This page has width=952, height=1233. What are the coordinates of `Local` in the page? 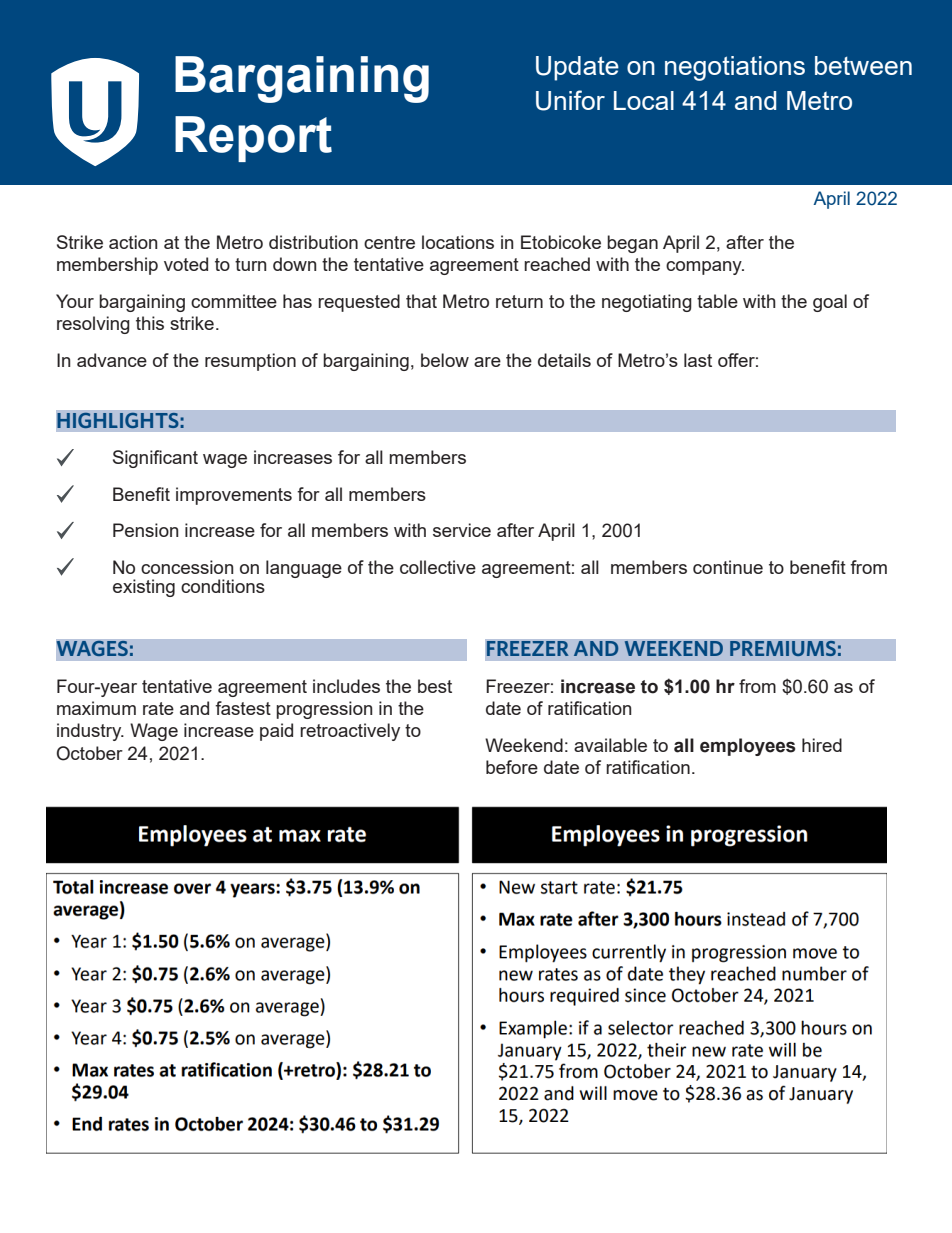 It's located at (644, 100).
